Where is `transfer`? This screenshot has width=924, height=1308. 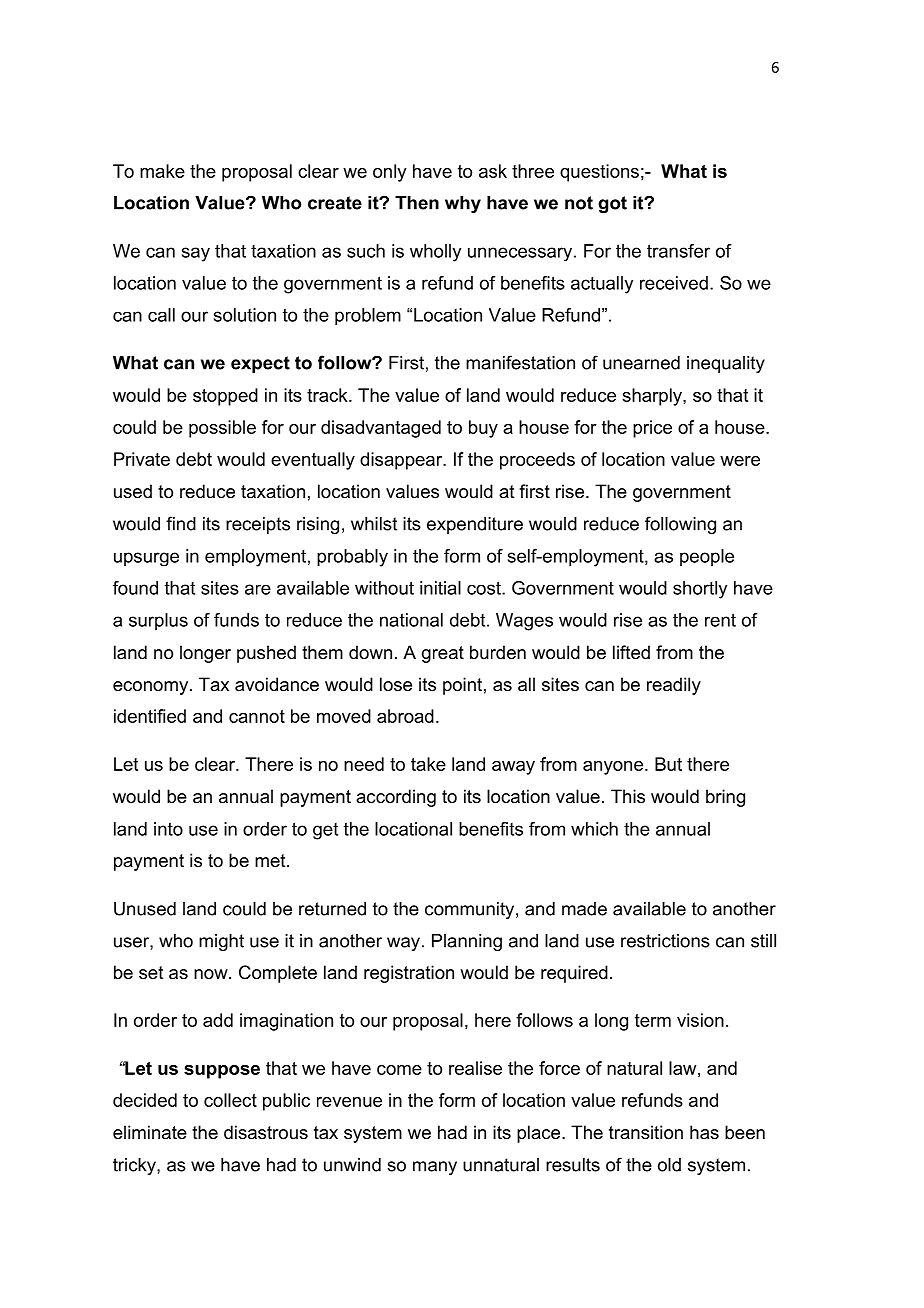
transfer is located at coordinates (678, 251).
